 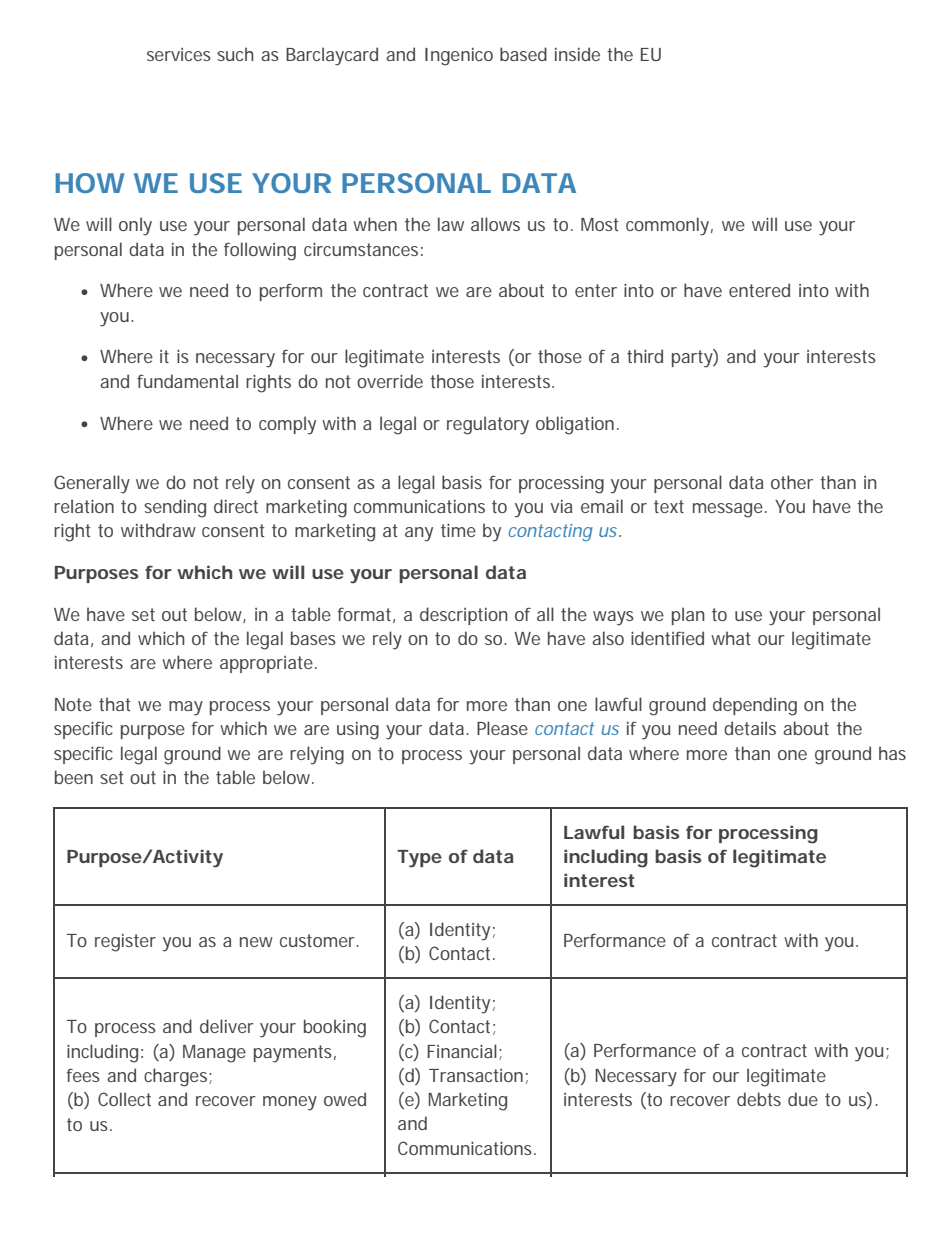 I want to click on depending, so click(x=755, y=706).
